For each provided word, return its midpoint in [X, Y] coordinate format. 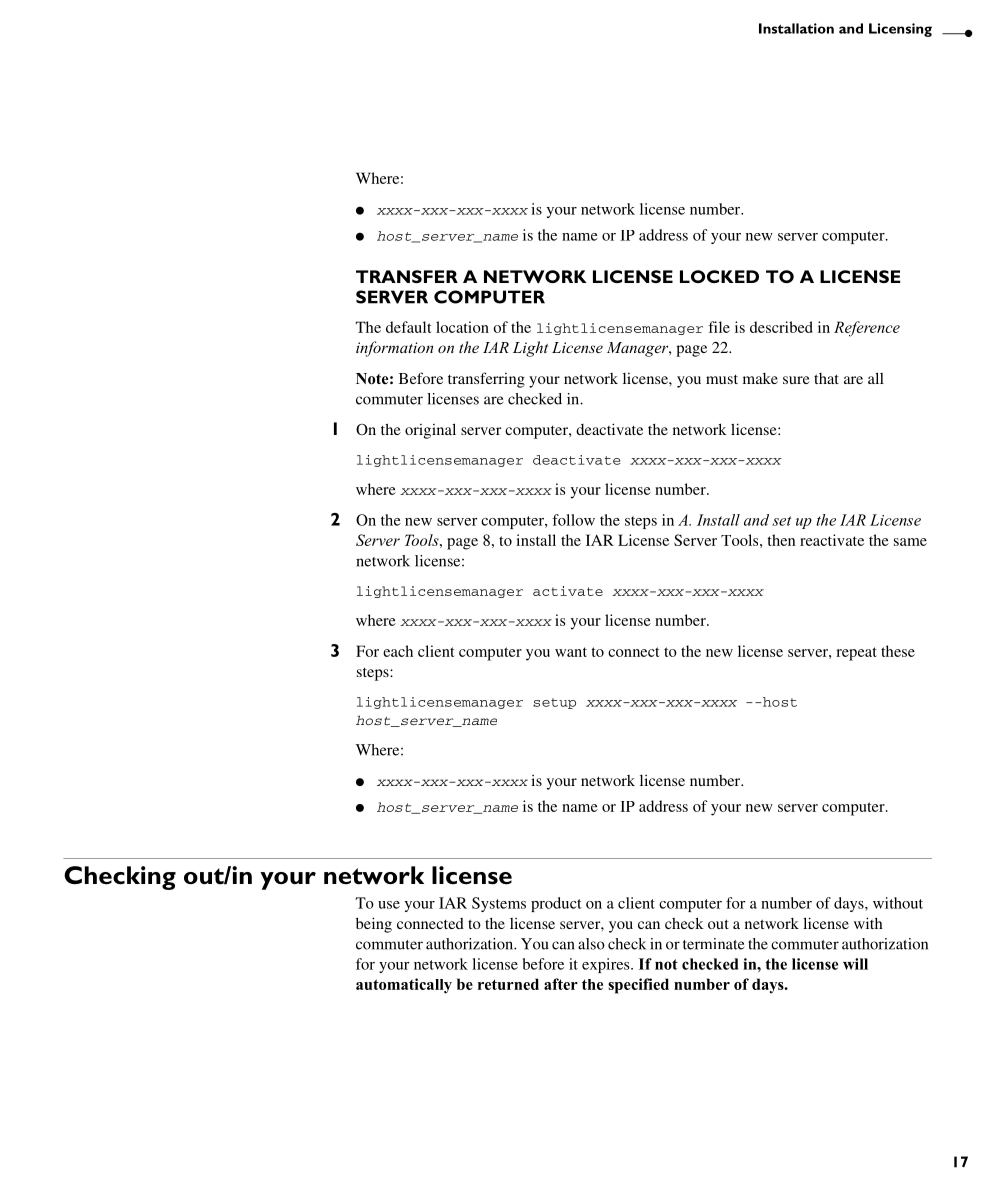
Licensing [900, 30]
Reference [867, 329]
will [855, 964]
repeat [856, 654]
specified [638, 986]
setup [554, 703]
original [430, 431]
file [719, 327]
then [781, 540]
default [408, 327]
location [462, 327]
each [398, 651]
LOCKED [719, 276]
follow [573, 520]
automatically [404, 986]
